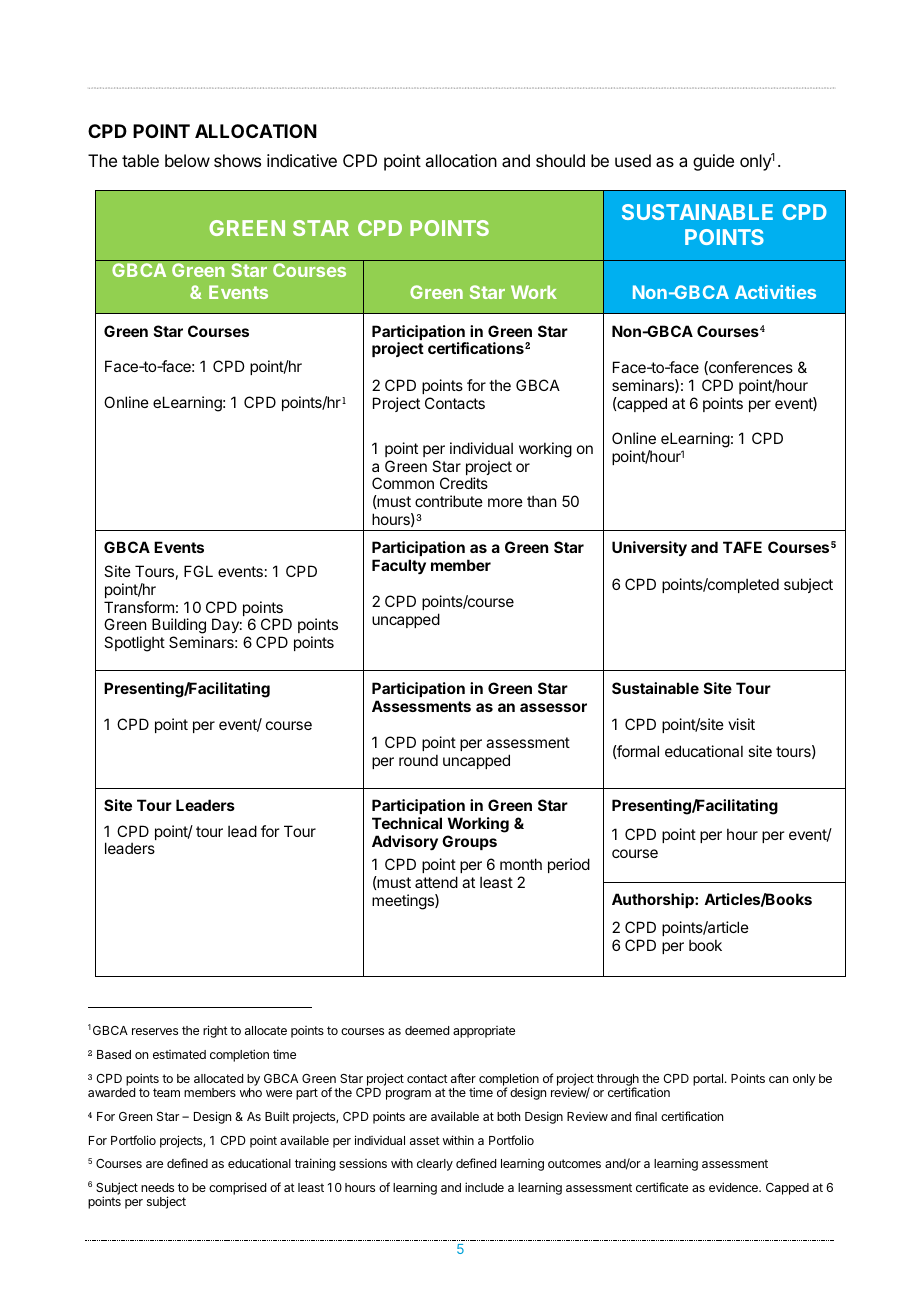  What do you see at coordinates (139, 607) in the screenshot?
I see `Transform` at bounding box center [139, 607].
